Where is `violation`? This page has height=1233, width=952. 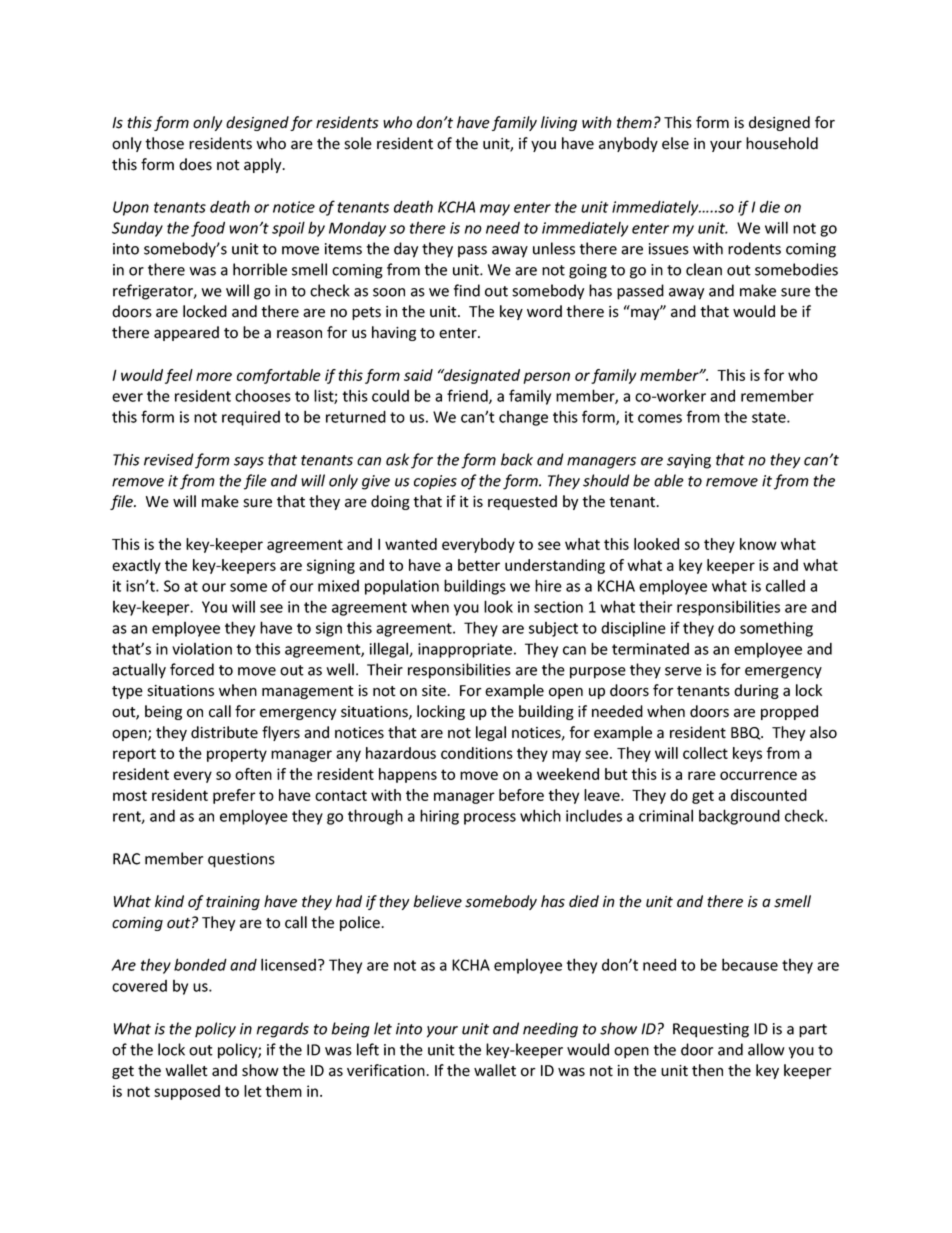
violation is located at coordinates (202, 649).
